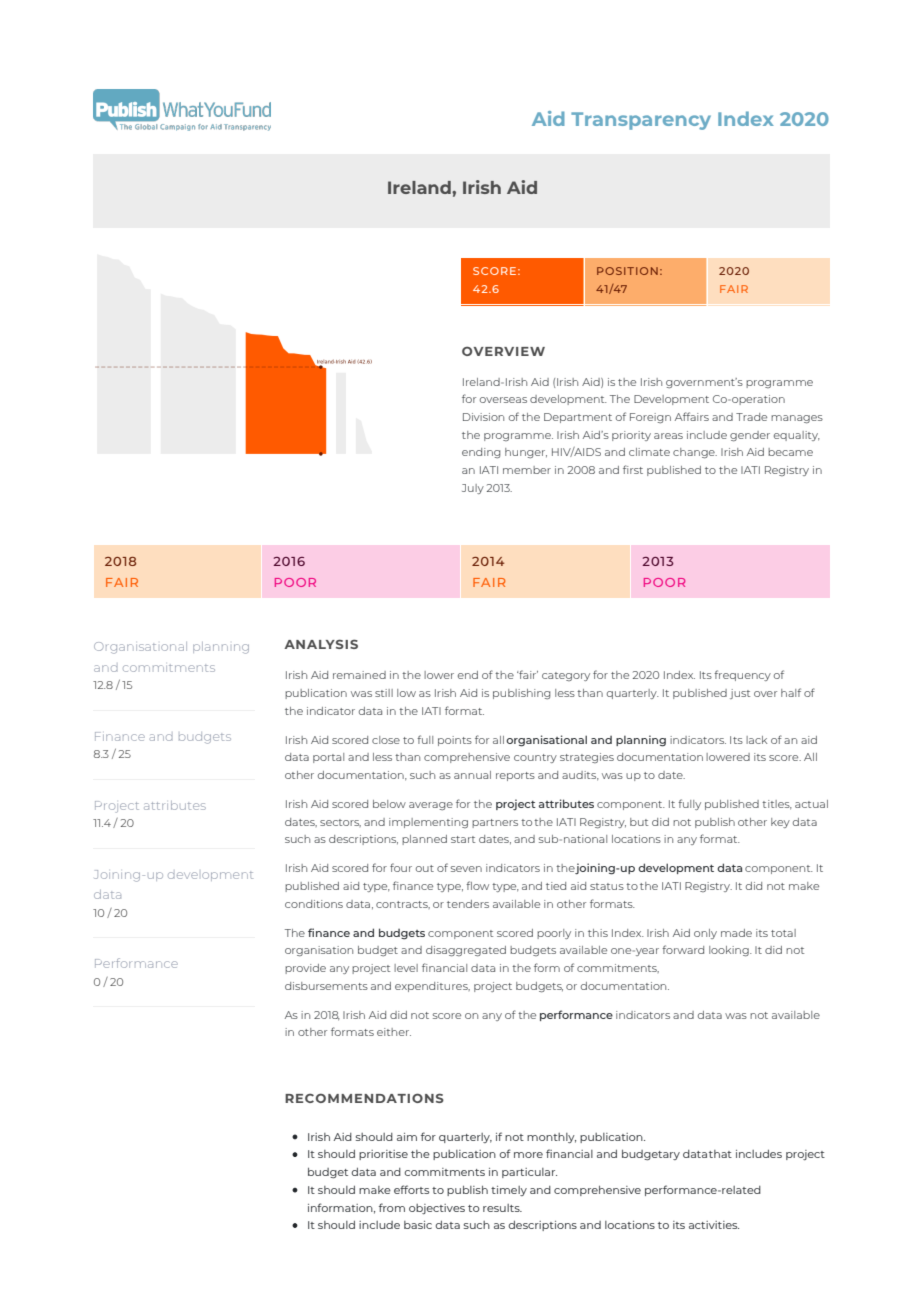 The width and height of the document is (924, 1308). What do you see at coordinates (483, 417) in the document?
I see `Division` at bounding box center [483, 417].
